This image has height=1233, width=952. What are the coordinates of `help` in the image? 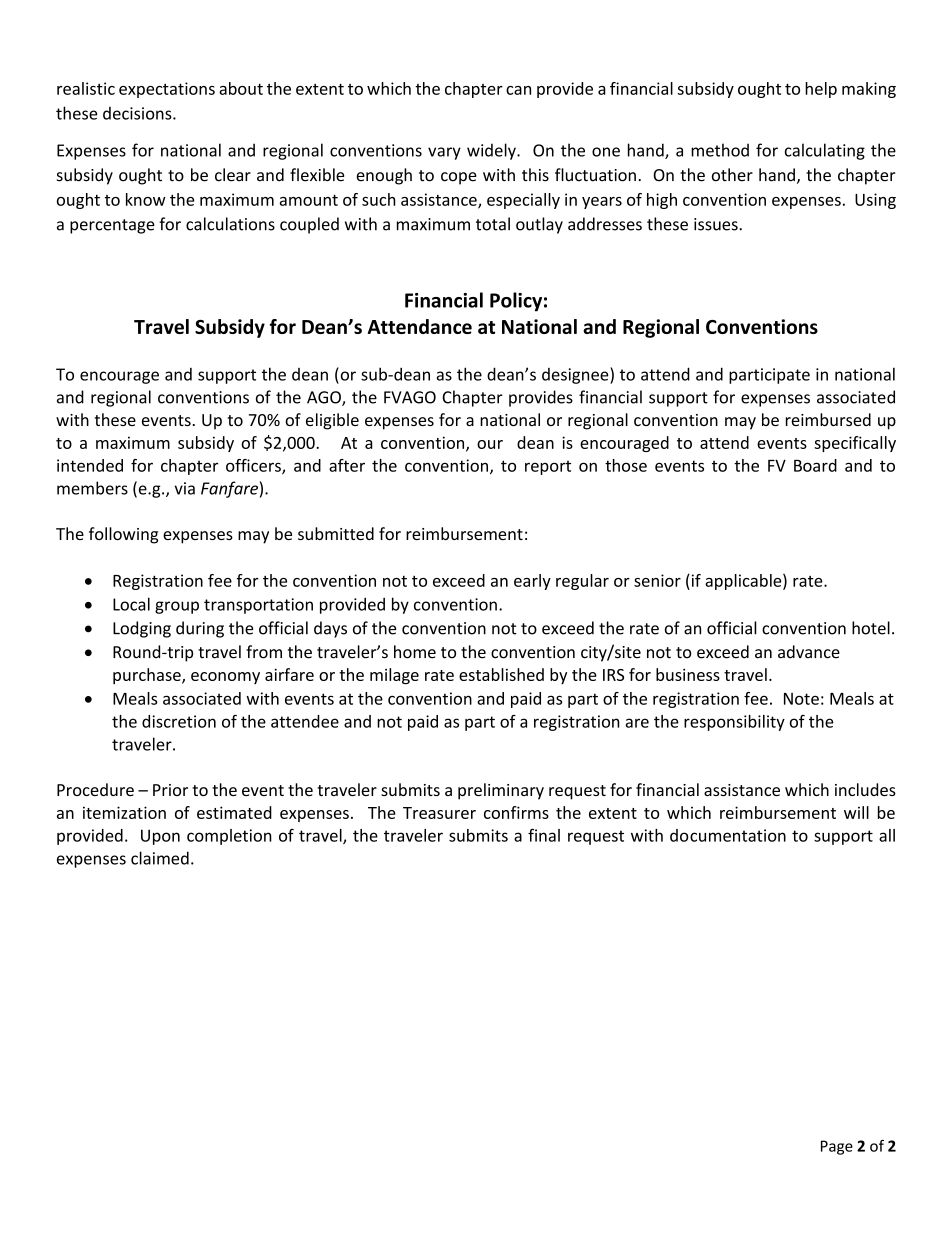 It's located at (821, 90).
